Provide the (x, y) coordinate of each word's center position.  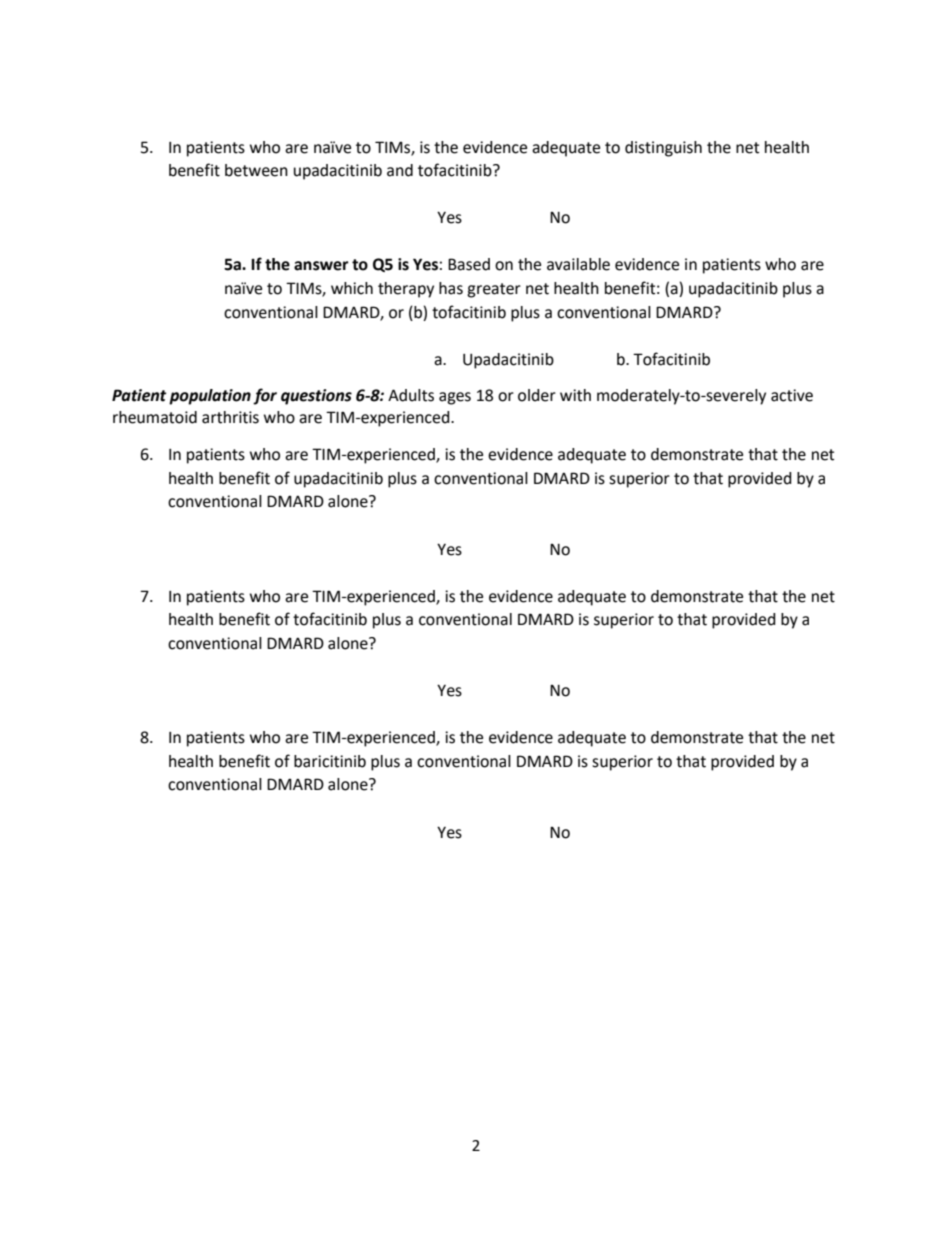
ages (455, 398)
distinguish (663, 149)
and (400, 170)
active (792, 395)
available (578, 264)
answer (321, 266)
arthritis (230, 417)
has (451, 288)
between (256, 170)
